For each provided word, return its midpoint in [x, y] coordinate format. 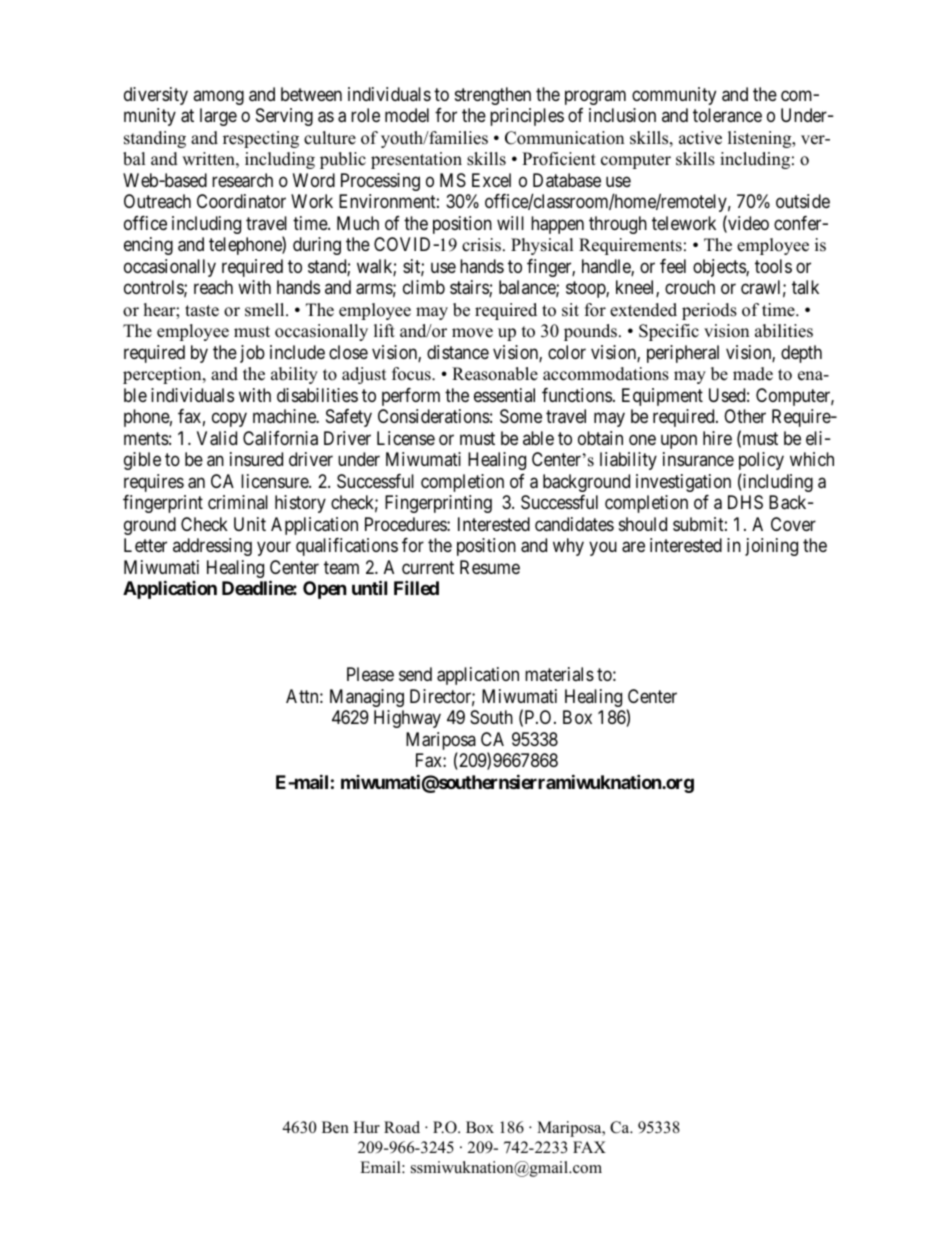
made [753, 374]
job [252, 354]
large [218, 117]
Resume [490, 567]
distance [458, 352]
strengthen [493, 96]
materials [559, 674]
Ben [335, 1127]
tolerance [727, 115]
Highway [407, 719]
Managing [367, 698]
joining [771, 547]
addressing [212, 547]
